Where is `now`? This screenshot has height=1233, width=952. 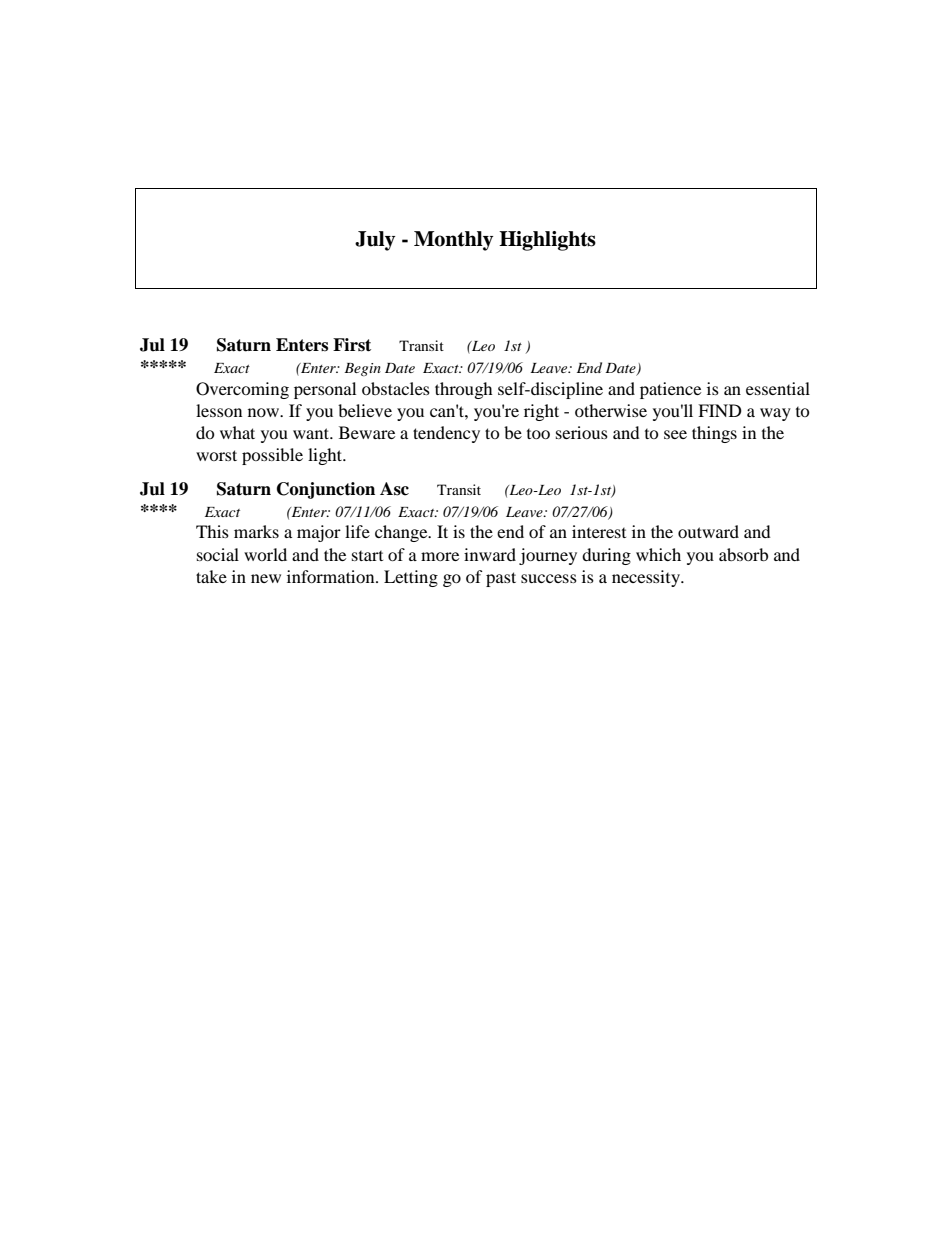 now is located at coordinates (264, 412).
